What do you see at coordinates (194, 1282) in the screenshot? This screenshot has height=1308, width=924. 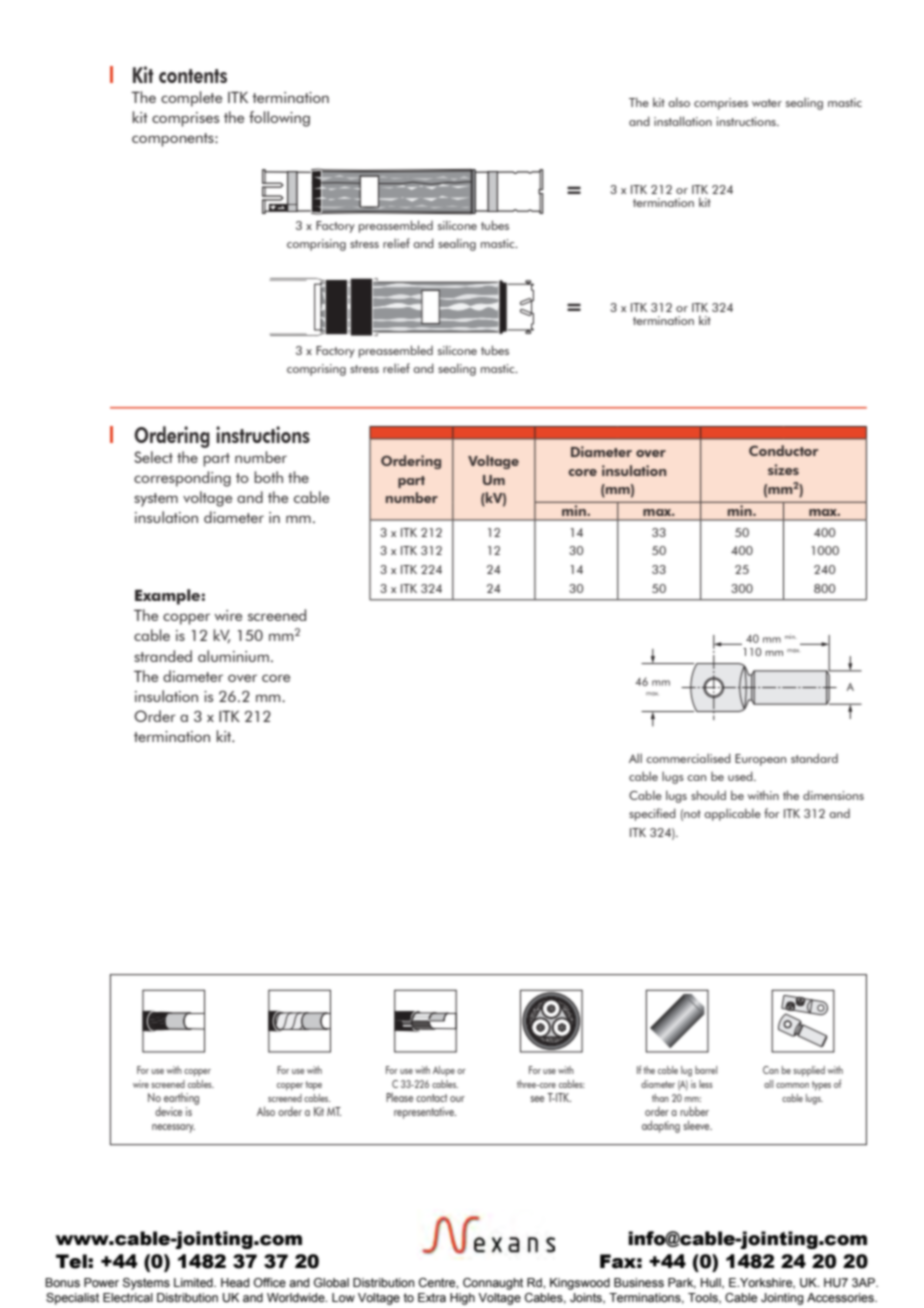 I see `Limited` at bounding box center [194, 1282].
